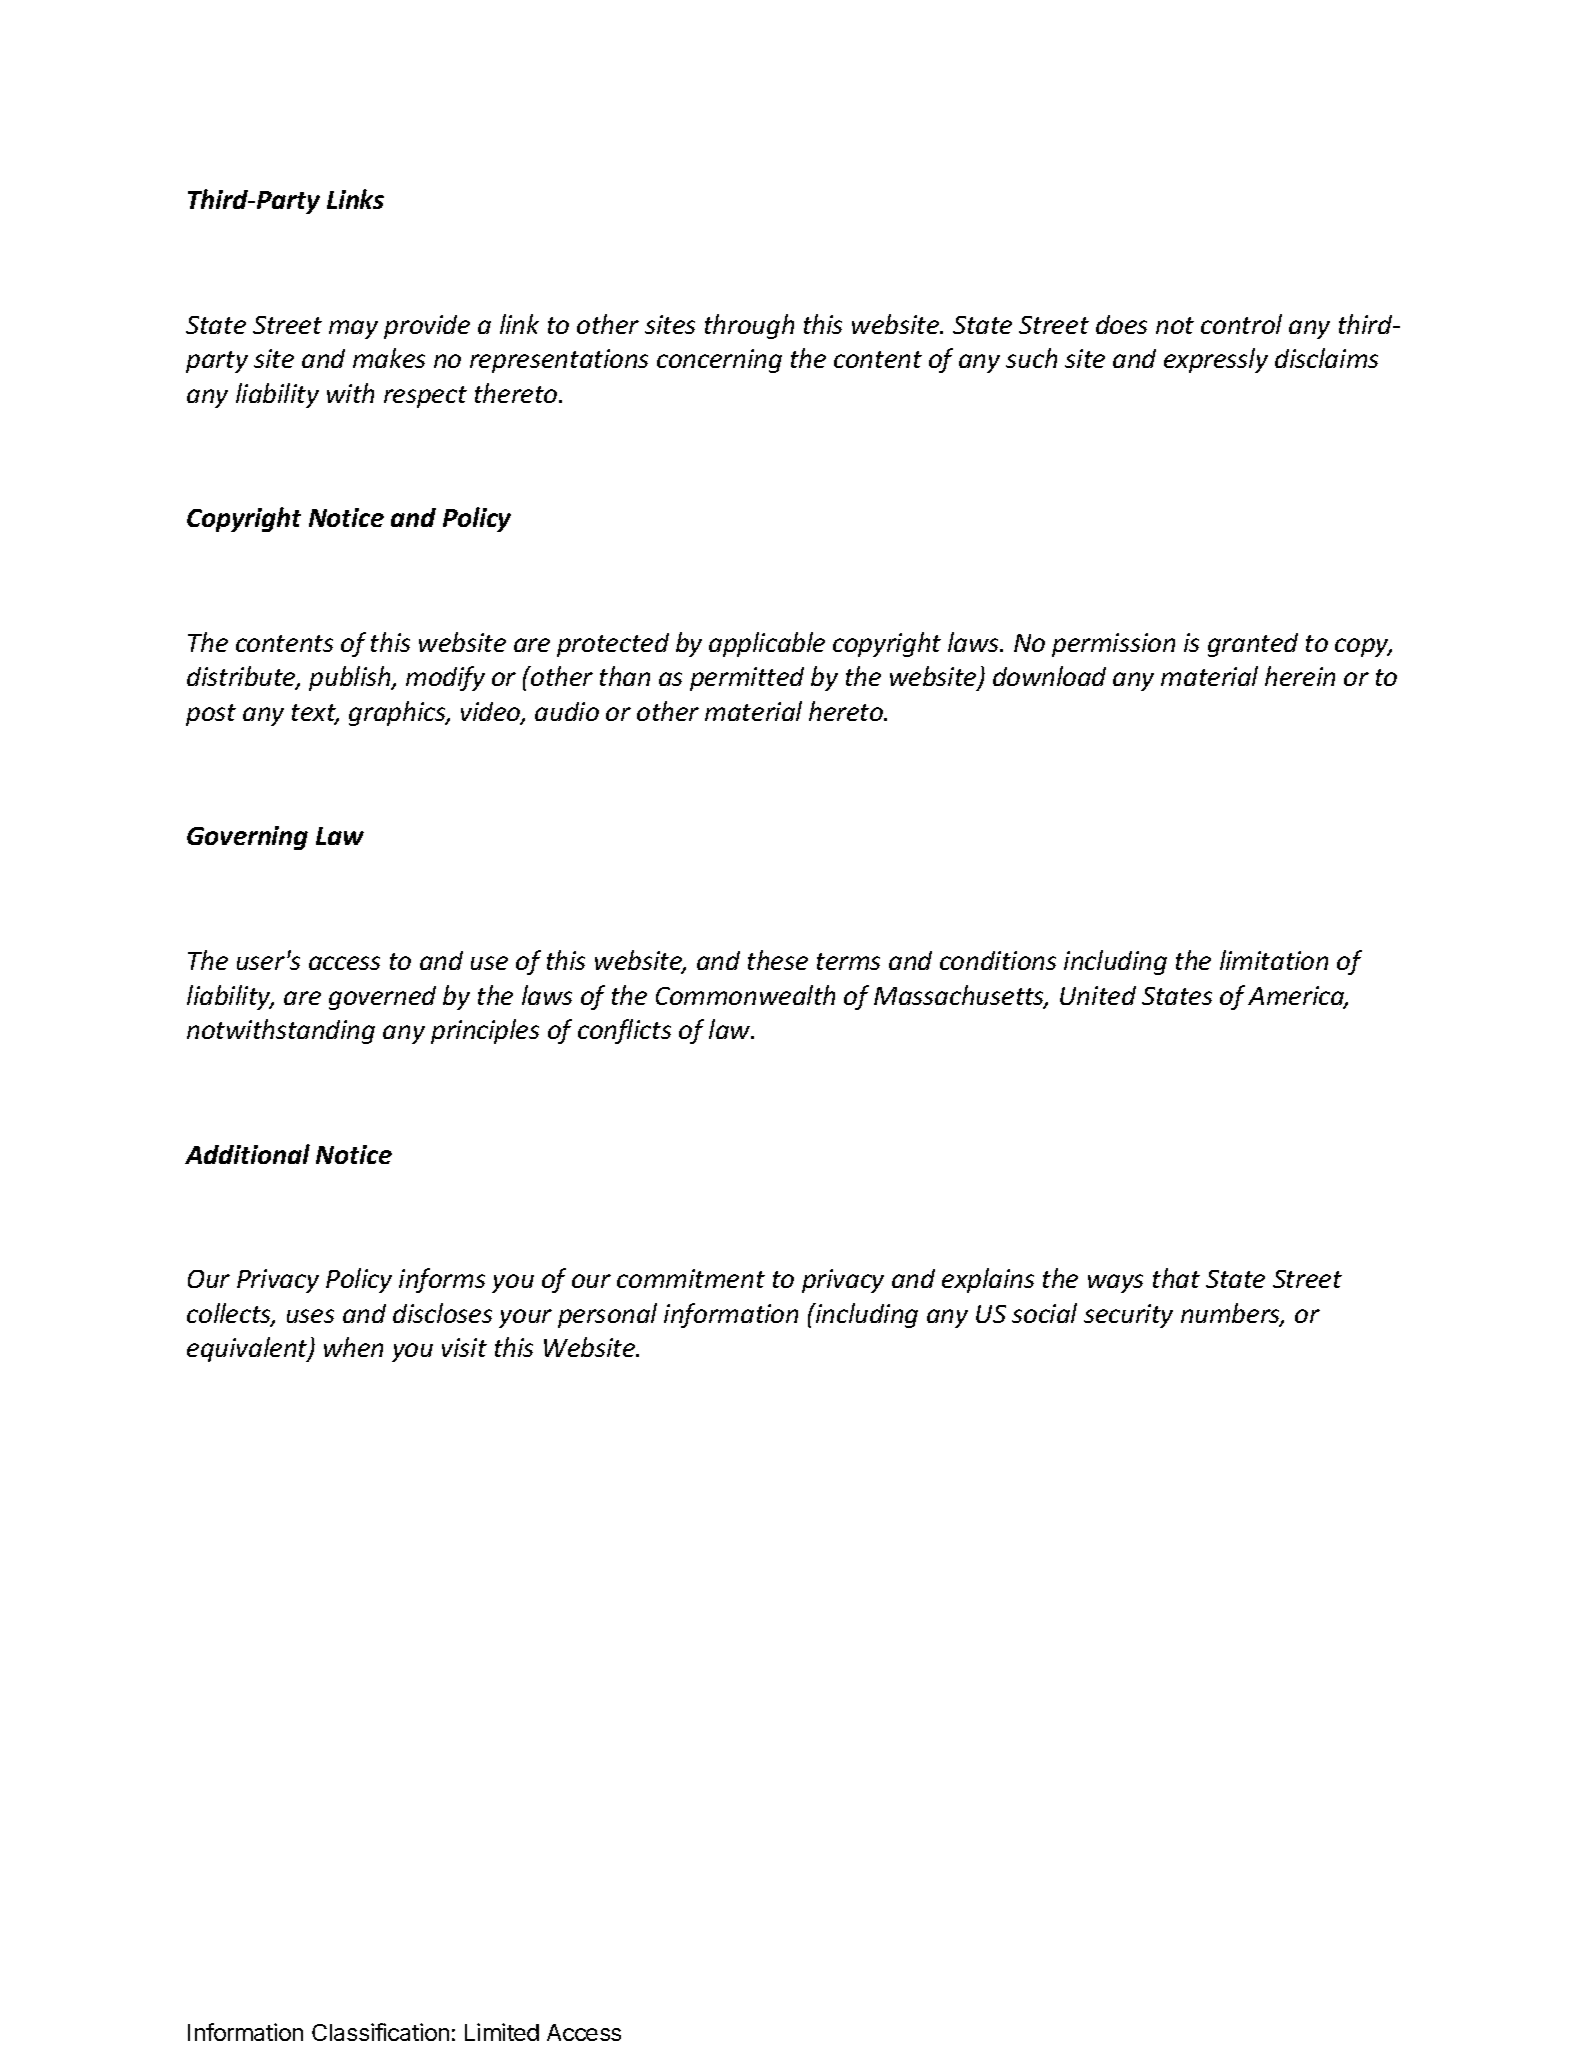  I want to click on concerning, so click(719, 361).
